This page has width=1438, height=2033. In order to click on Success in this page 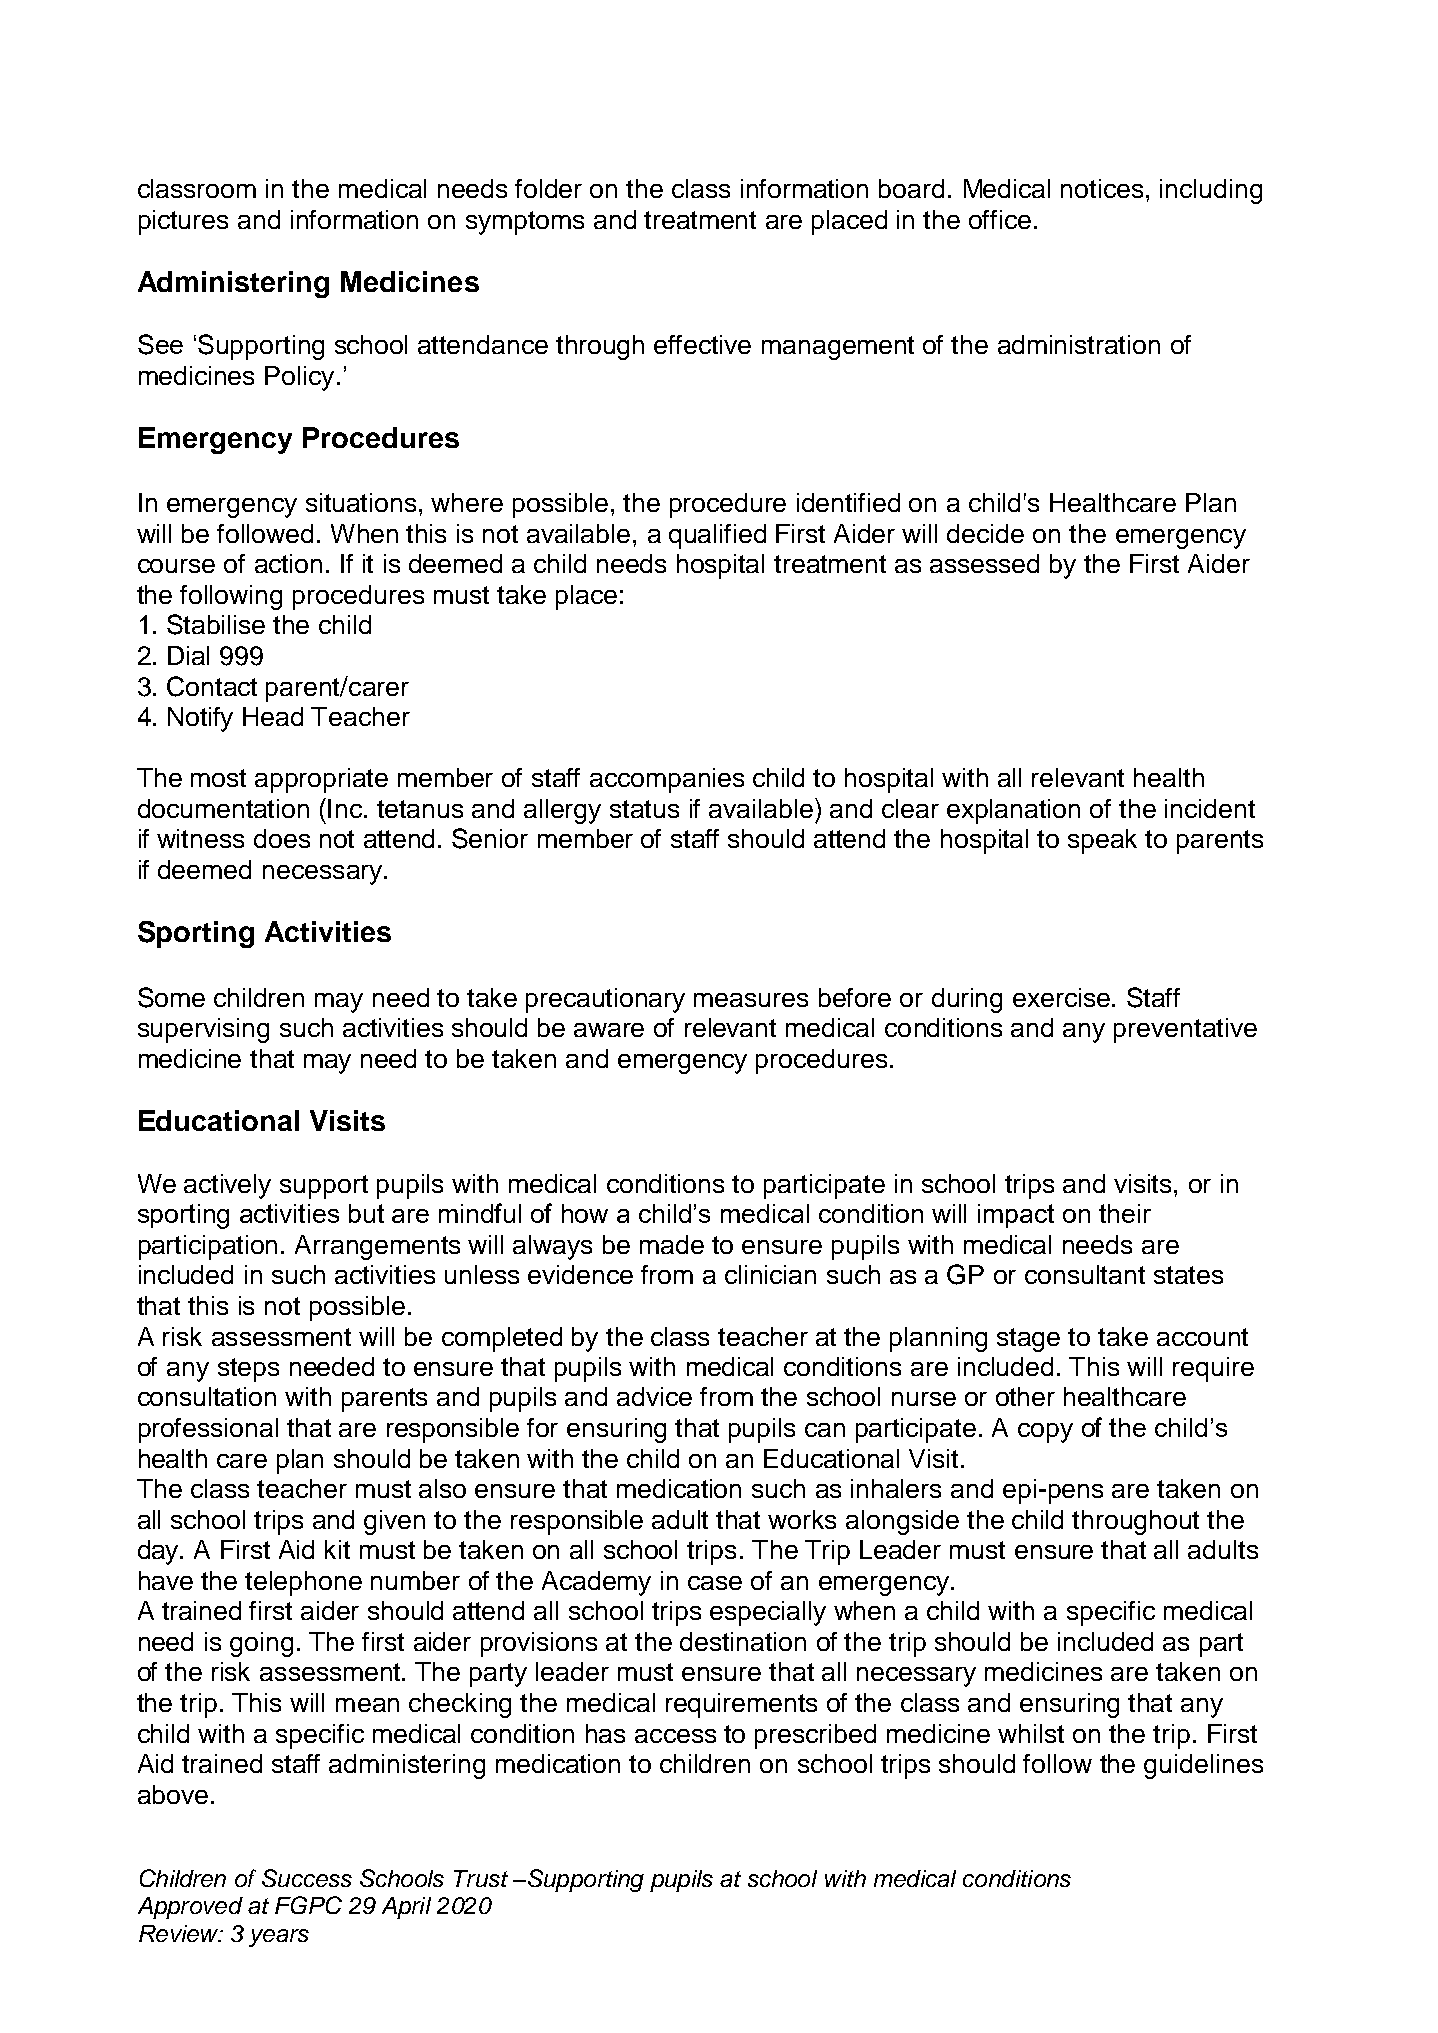, I will do `click(307, 1878)`.
